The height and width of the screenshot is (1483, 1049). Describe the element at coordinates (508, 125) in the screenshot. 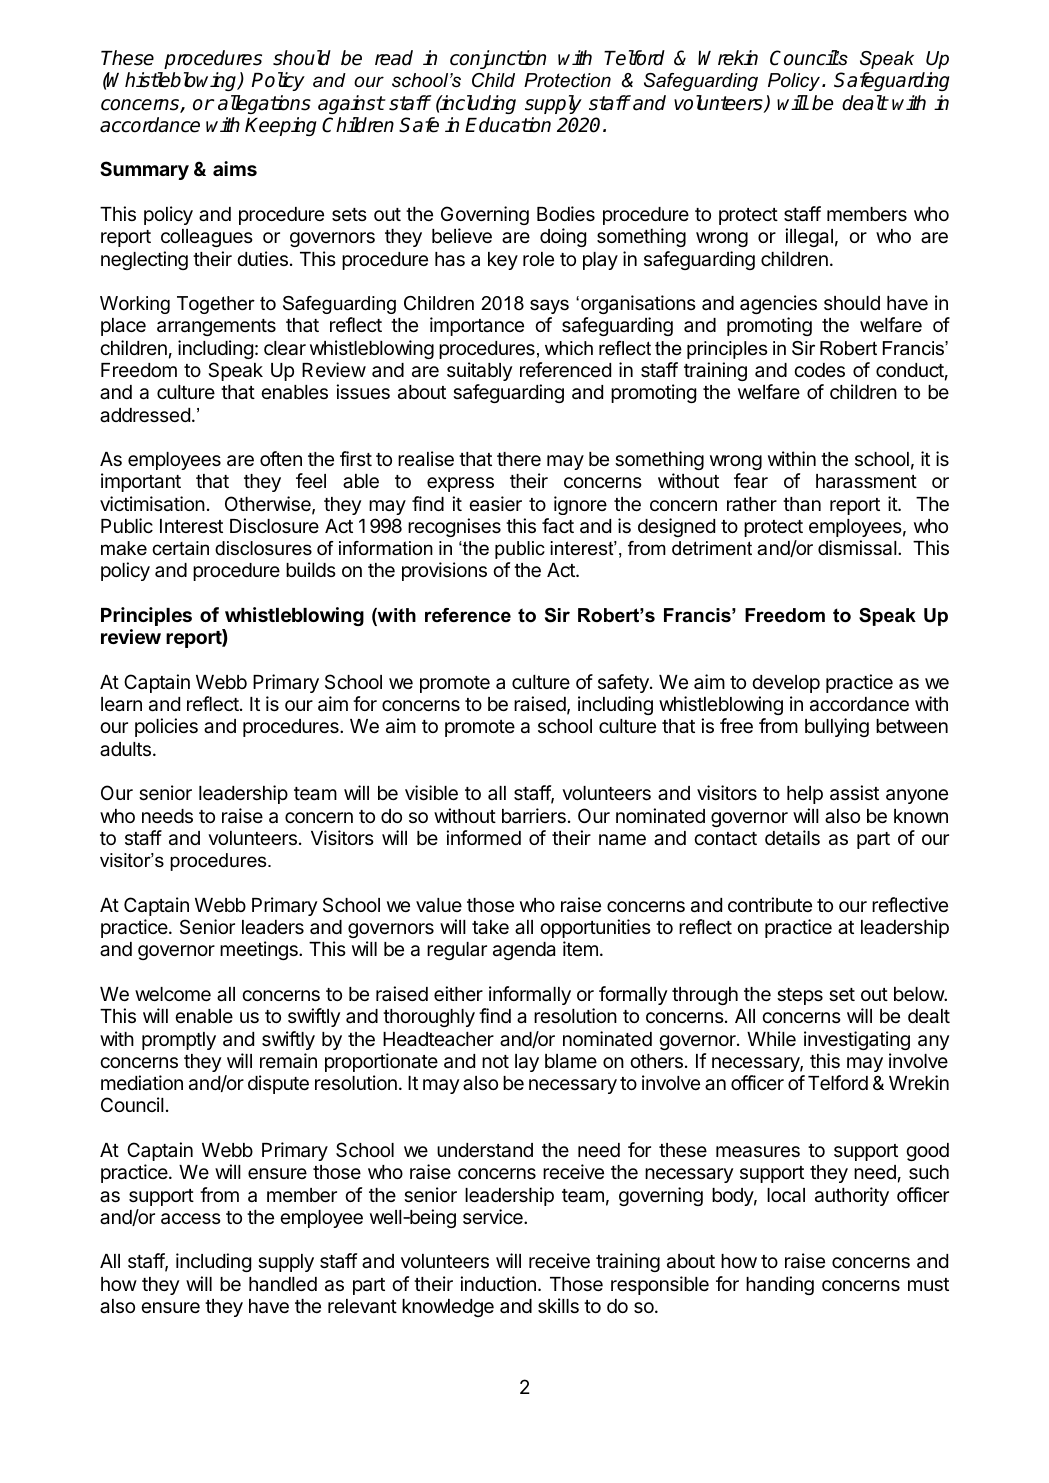

I see `Education` at that location.
